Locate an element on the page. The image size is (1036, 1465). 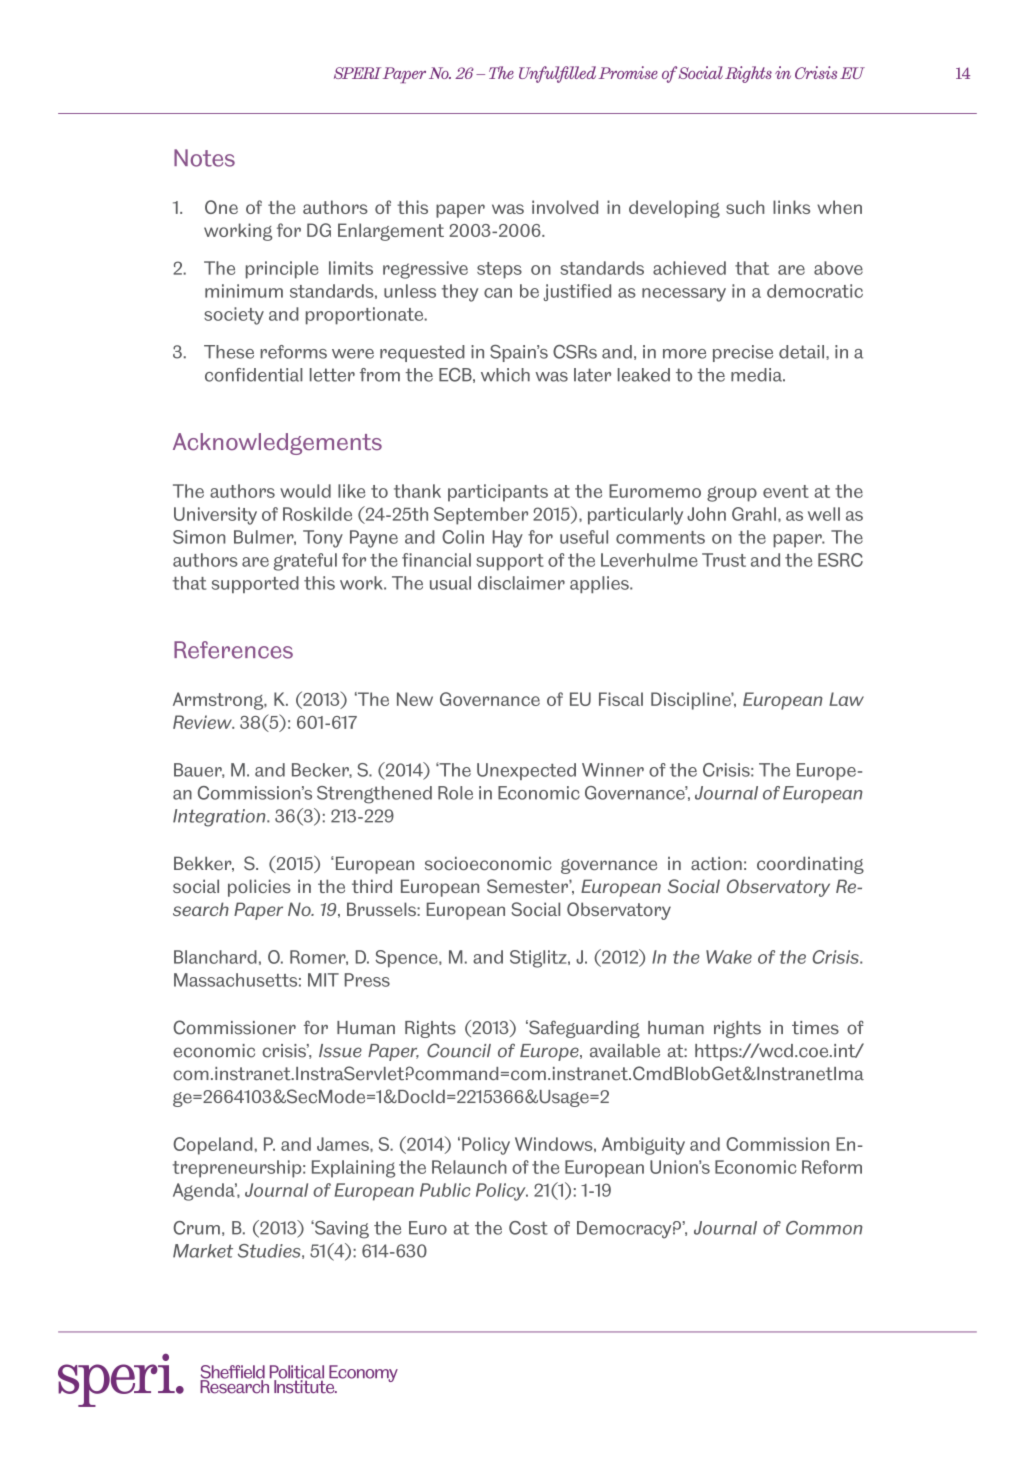
Notes is located at coordinates (204, 158).
